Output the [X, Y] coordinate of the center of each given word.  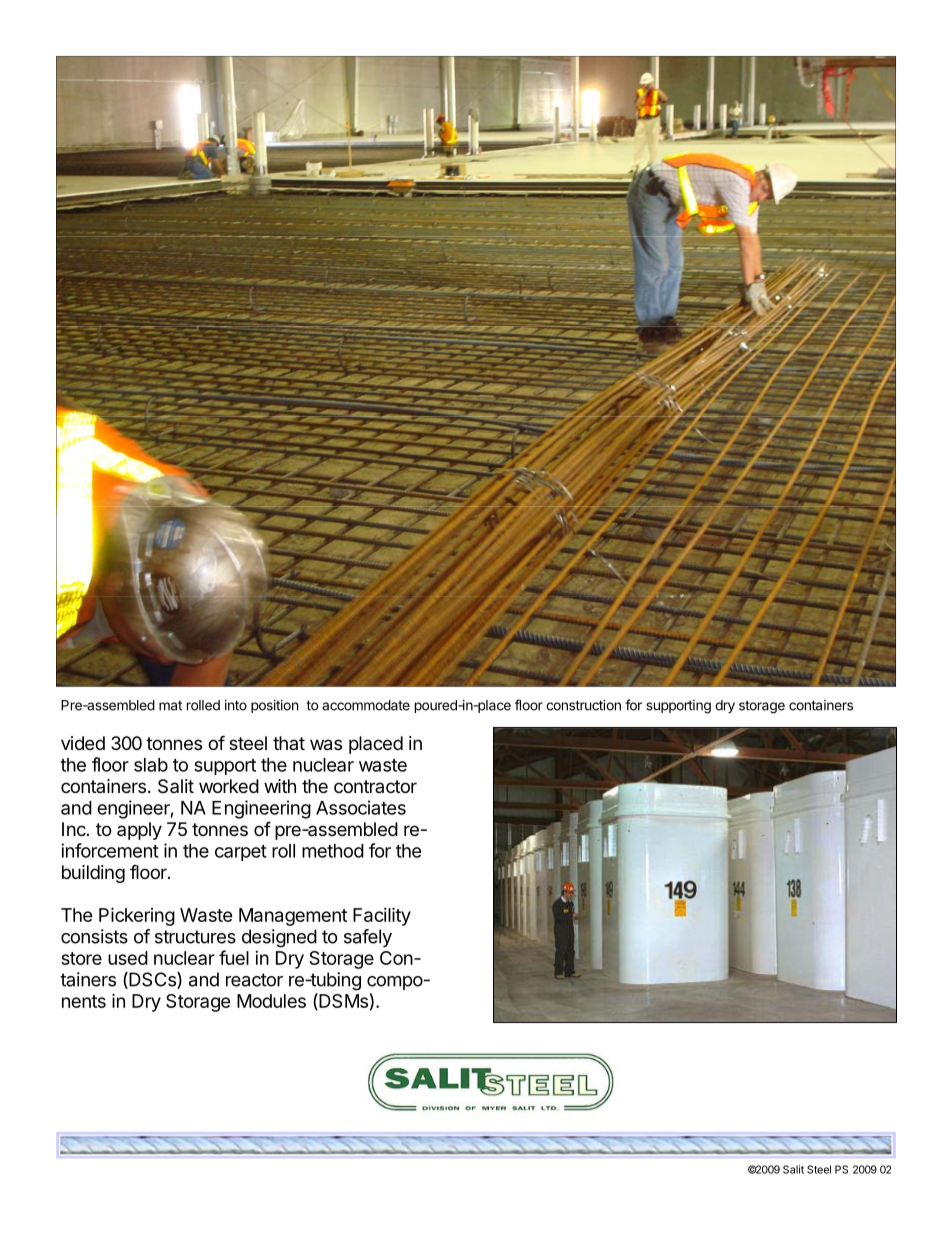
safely [368, 938]
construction [583, 705]
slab [151, 765]
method [333, 851]
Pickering [137, 916]
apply [139, 831]
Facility [382, 916]
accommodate [366, 705]
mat [170, 706]
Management [293, 917]
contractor [375, 786]
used [128, 958]
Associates [361, 807]
